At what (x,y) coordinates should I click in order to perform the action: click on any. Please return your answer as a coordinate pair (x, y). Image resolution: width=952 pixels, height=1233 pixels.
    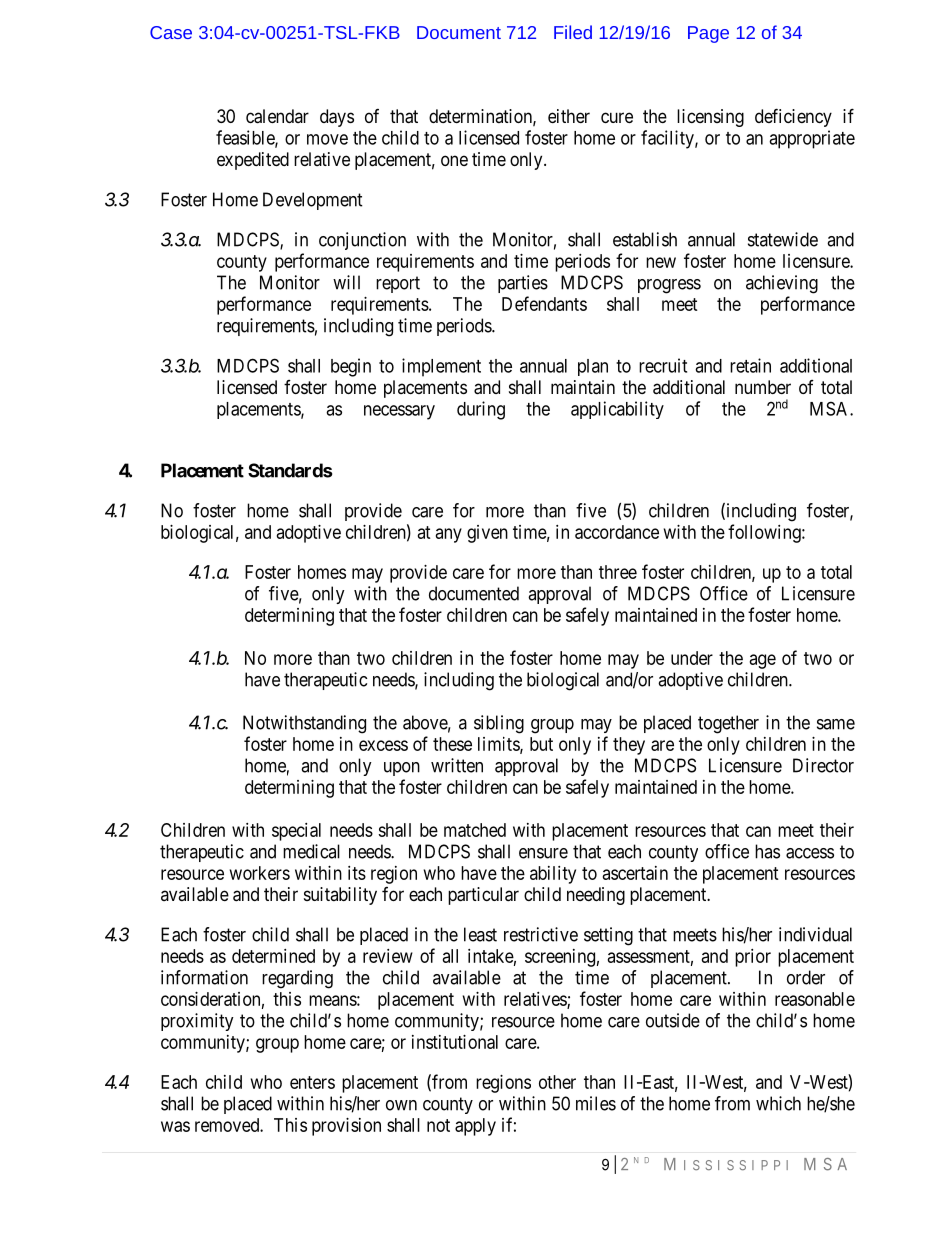
    Looking at the image, I should click on (449, 535).
